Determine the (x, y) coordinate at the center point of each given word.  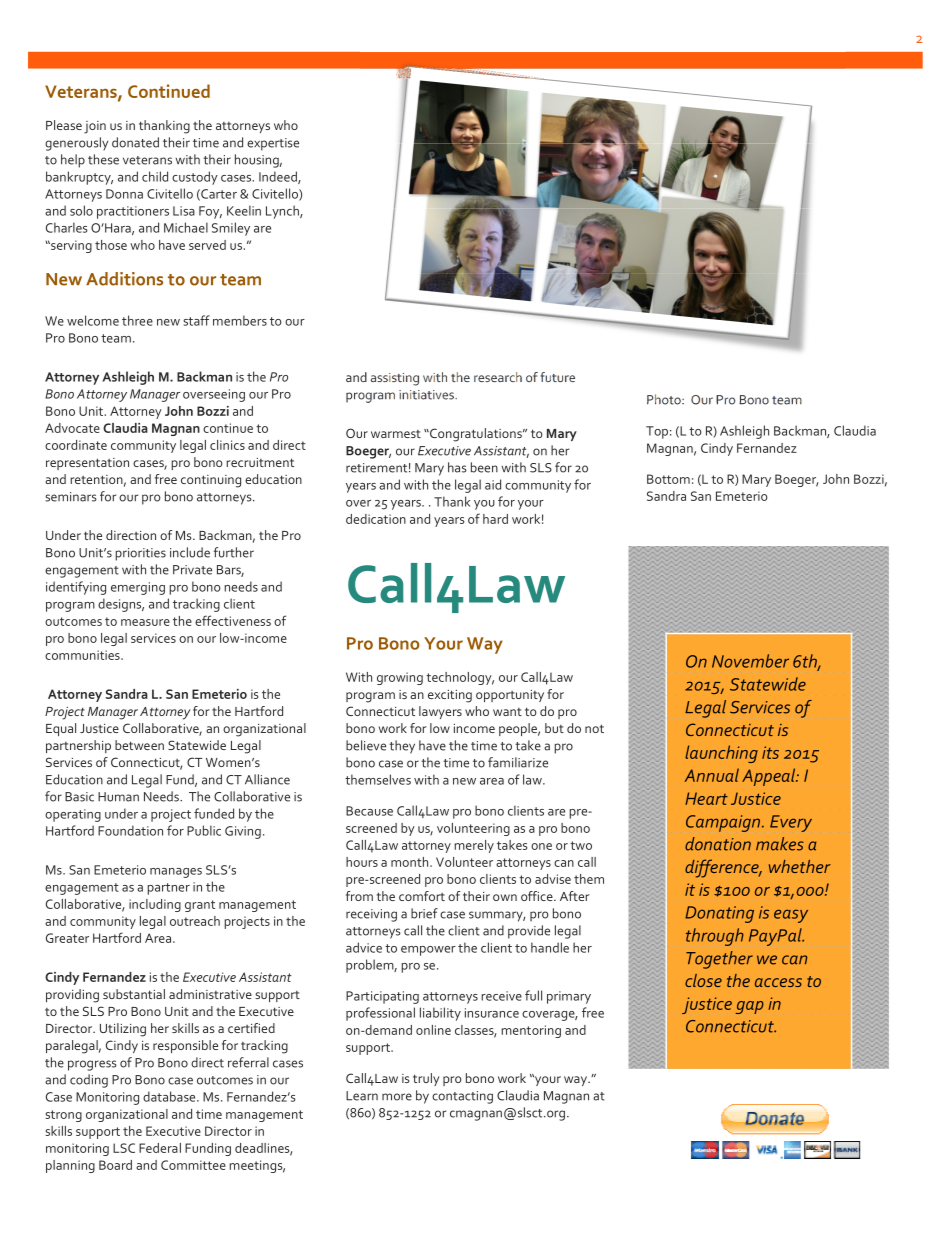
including (155, 905)
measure (145, 622)
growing (400, 678)
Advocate (72, 428)
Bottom (668, 479)
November (750, 661)
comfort (422, 896)
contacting (462, 1097)
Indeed (279, 177)
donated (135, 142)
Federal (160, 1148)
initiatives (427, 395)
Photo (665, 399)
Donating (719, 914)
